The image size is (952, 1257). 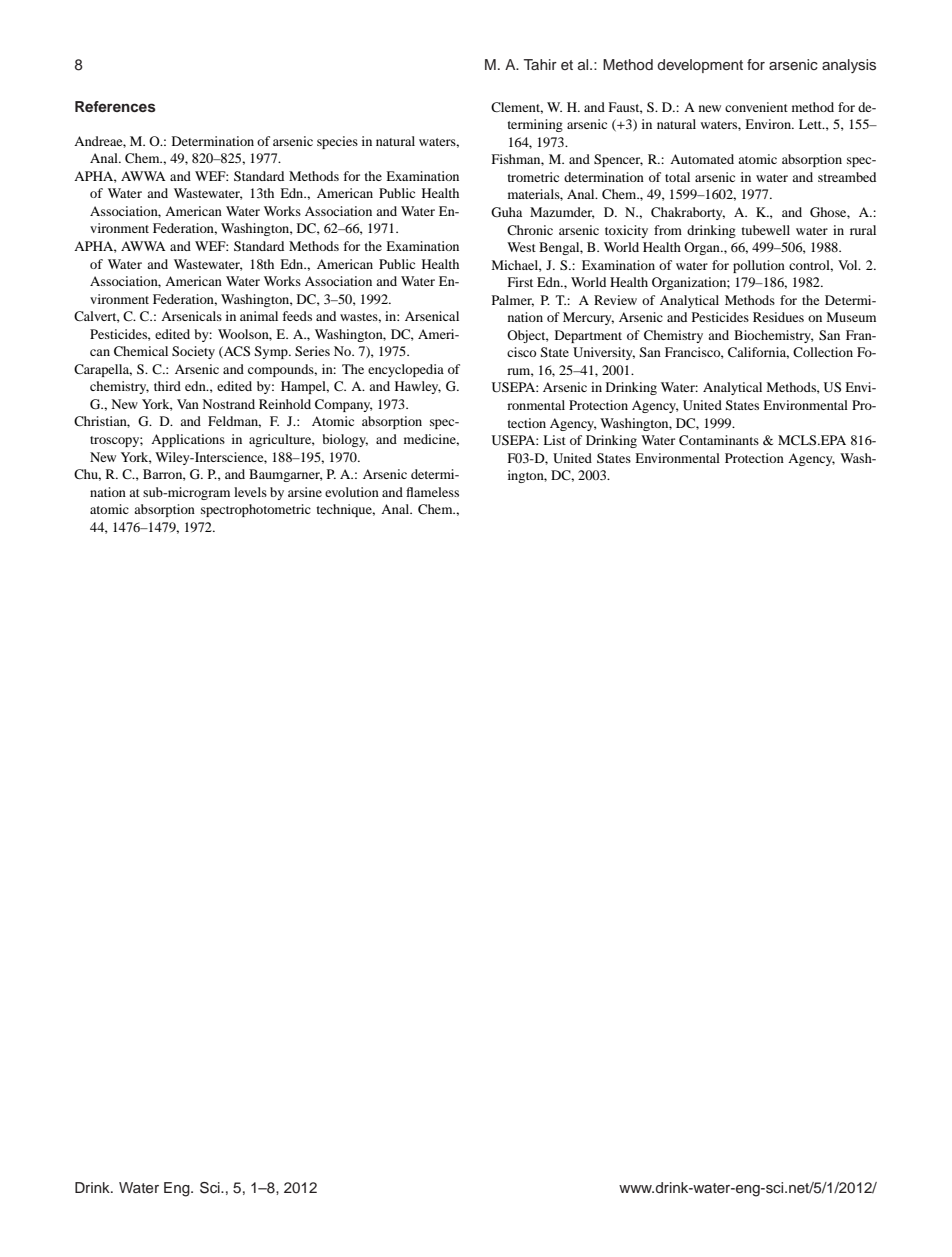 What do you see at coordinates (115, 107) in the screenshot?
I see `References` at bounding box center [115, 107].
